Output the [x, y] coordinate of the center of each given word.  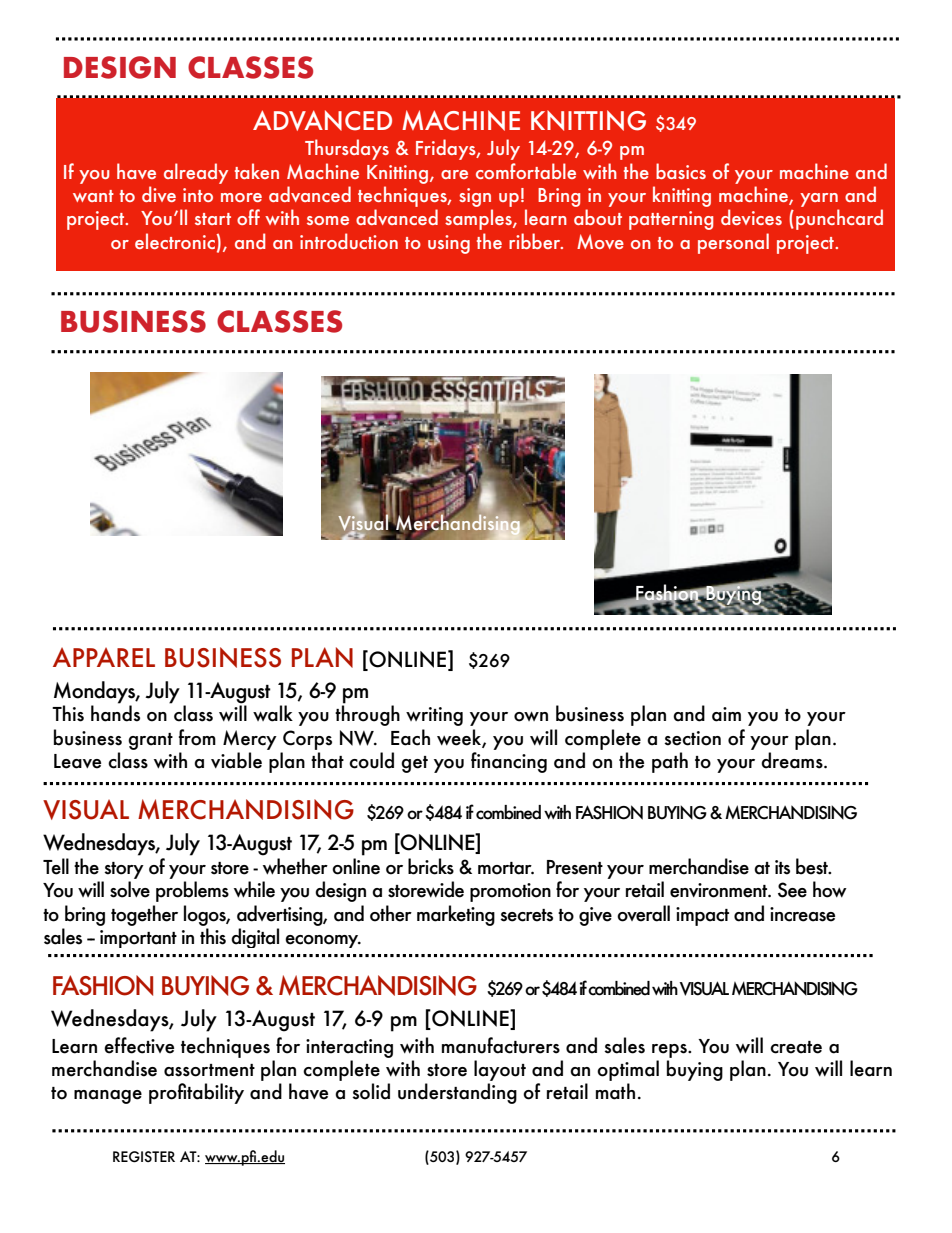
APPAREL [104, 657]
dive [159, 194]
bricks [431, 866]
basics [681, 171]
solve [130, 889]
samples [479, 219]
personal [733, 243]
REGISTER [144, 1157]
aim [726, 714]
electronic [176, 241]
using [449, 244]
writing [434, 716]
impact [702, 916]
